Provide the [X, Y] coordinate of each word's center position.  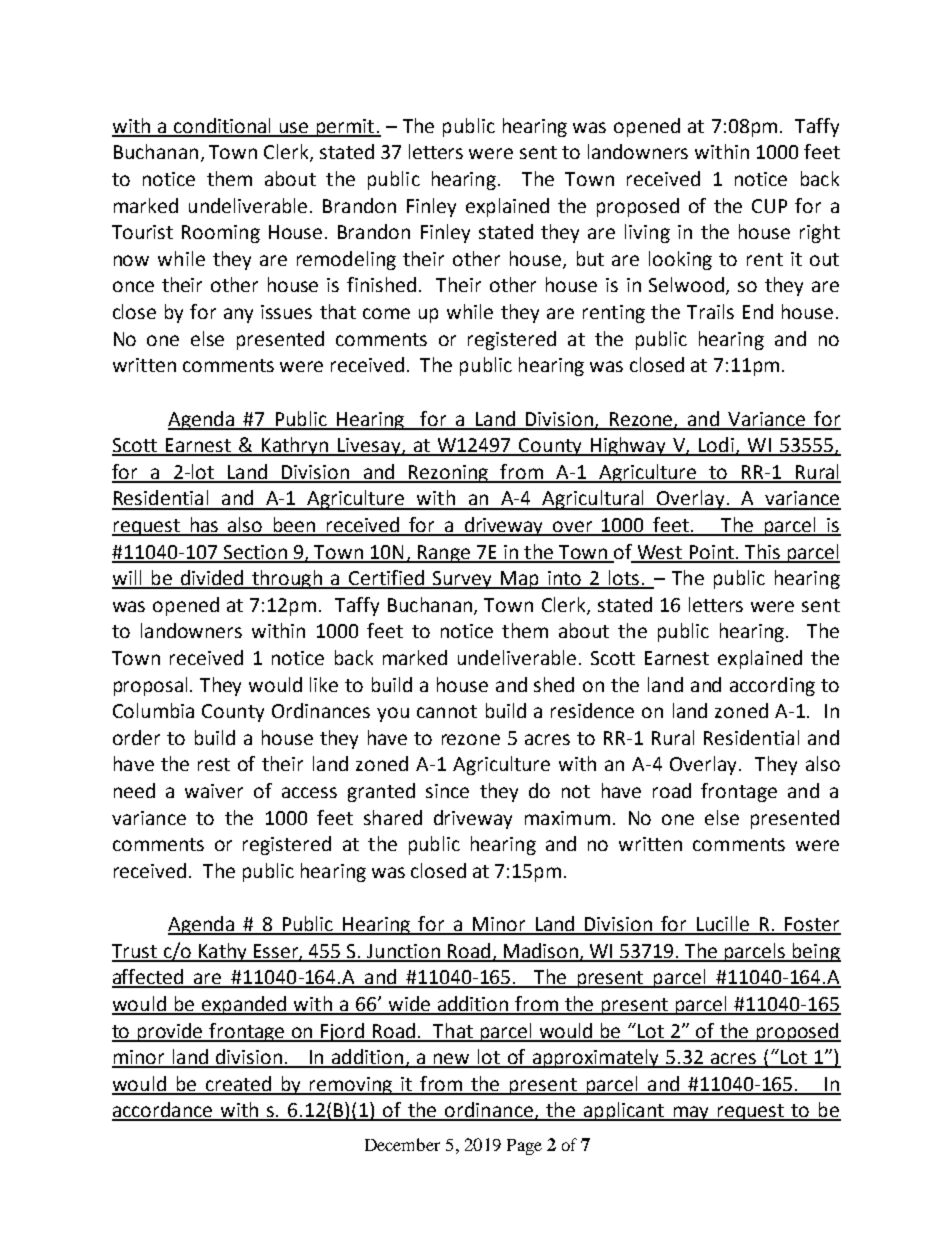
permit [345, 128]
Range [443, 554]
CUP [769, 206]
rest [214, 764]
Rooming [221, 234]
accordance [163, 1111]
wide [409, 1005]
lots [624, 579]
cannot [447, 711]
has [204, 526]
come [386, 313]
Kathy [222, 952]
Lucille [723, 925]
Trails [710, 311]
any [238, 315]
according [772, 686]
